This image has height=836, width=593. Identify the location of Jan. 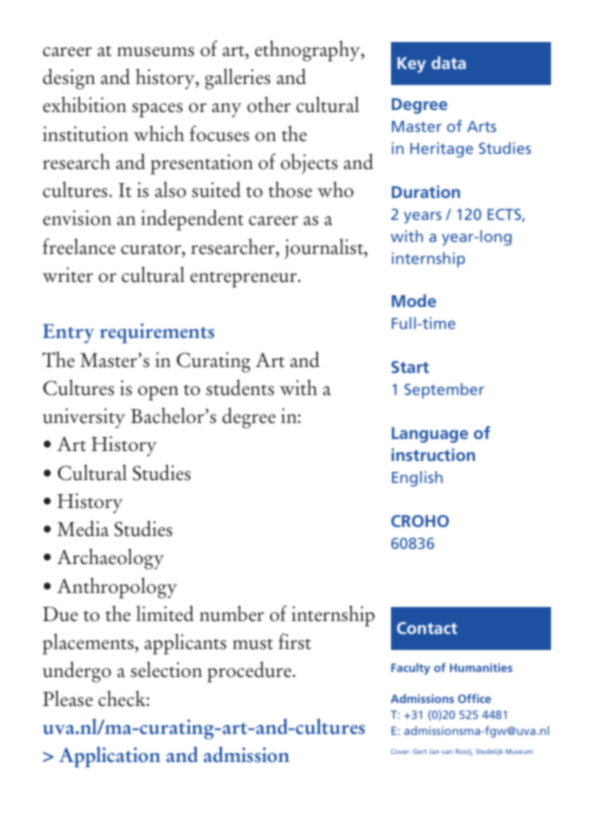
(434, 751).
